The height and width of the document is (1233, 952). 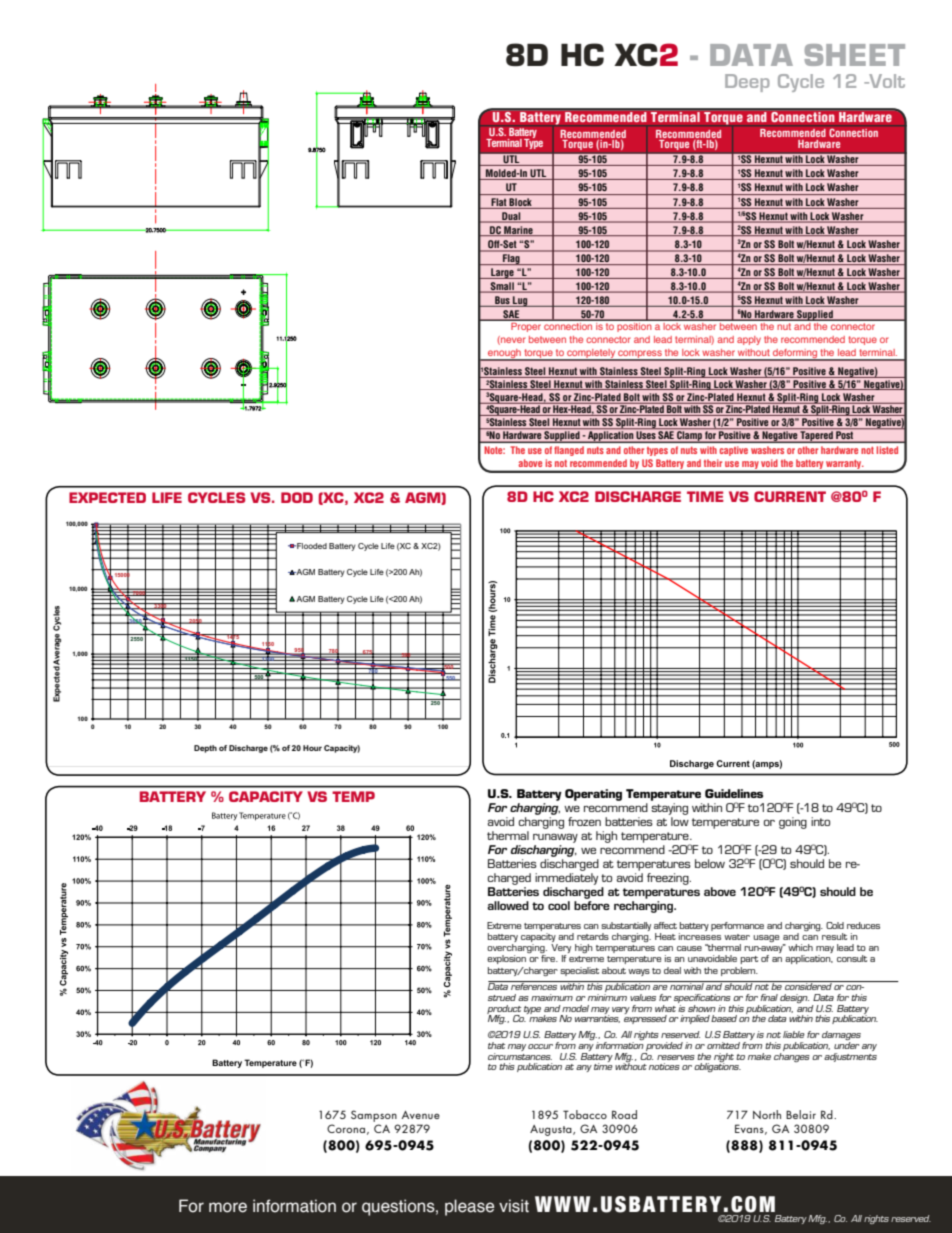 I want to click on Flag, so click(x=511, y=258).
